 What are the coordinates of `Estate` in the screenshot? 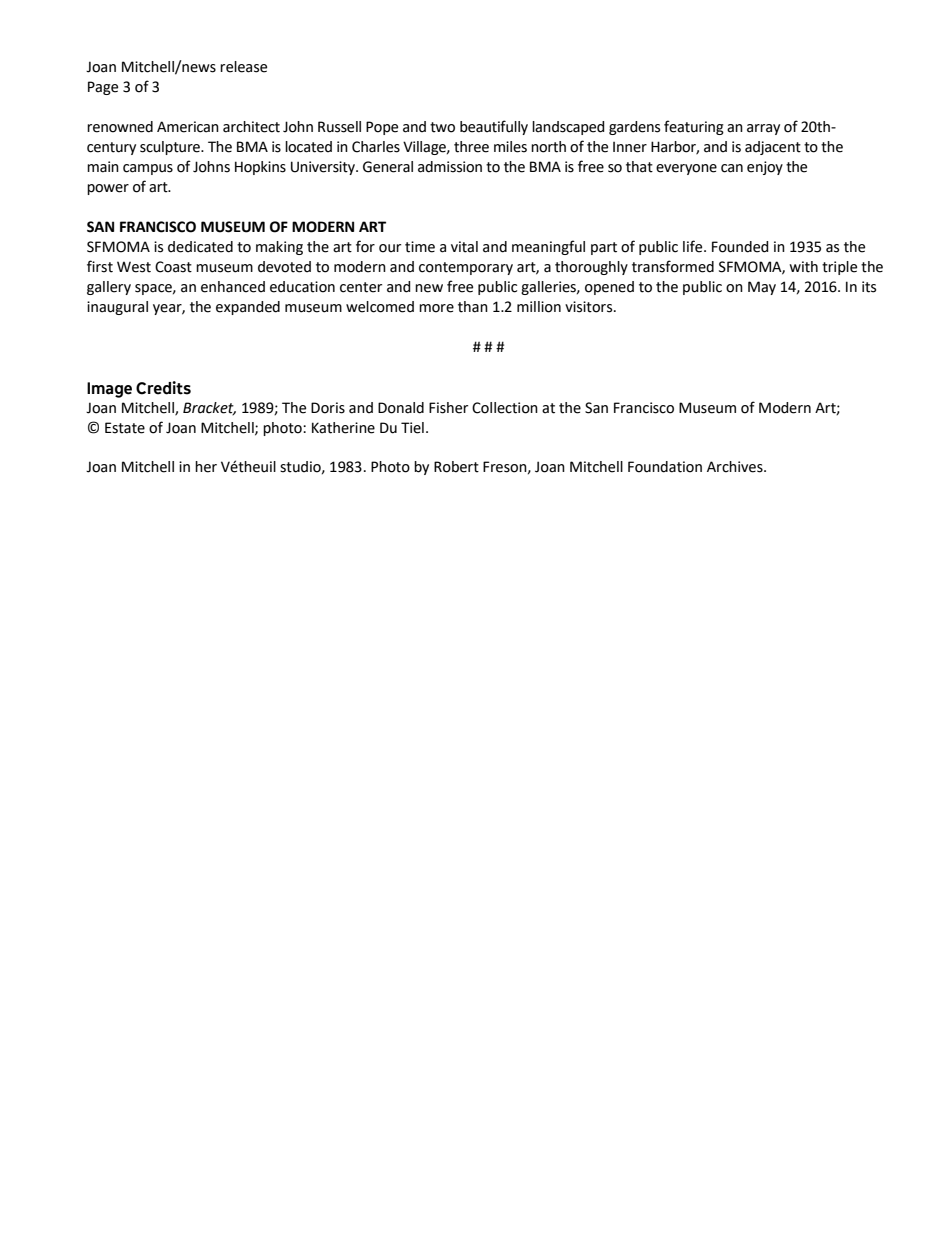 It's located at (125, 428).
